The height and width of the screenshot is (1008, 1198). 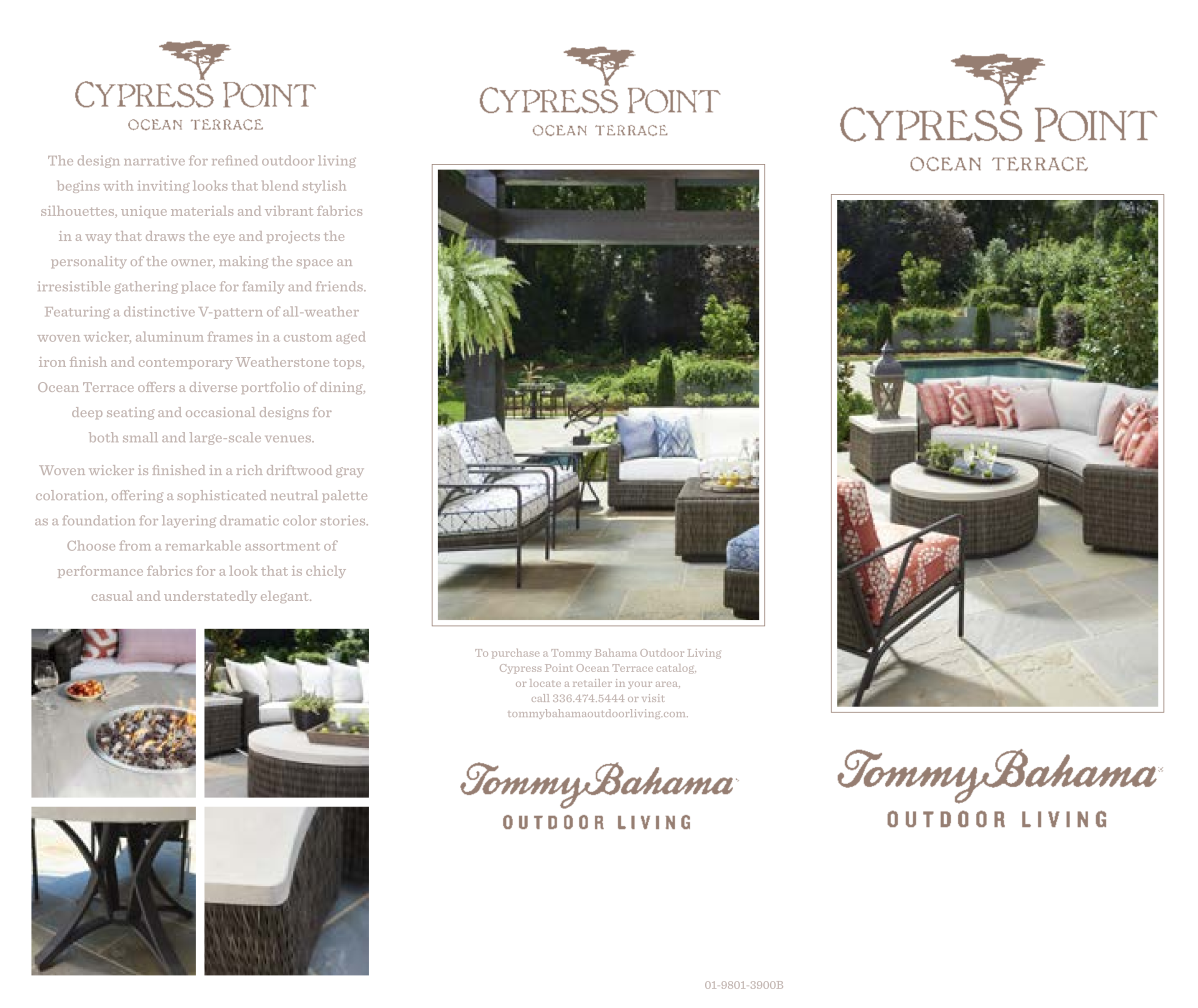 What do you see at coordinates (280, 186) in the screenshot?
I see `blend` at bounding box center [280, 186].
